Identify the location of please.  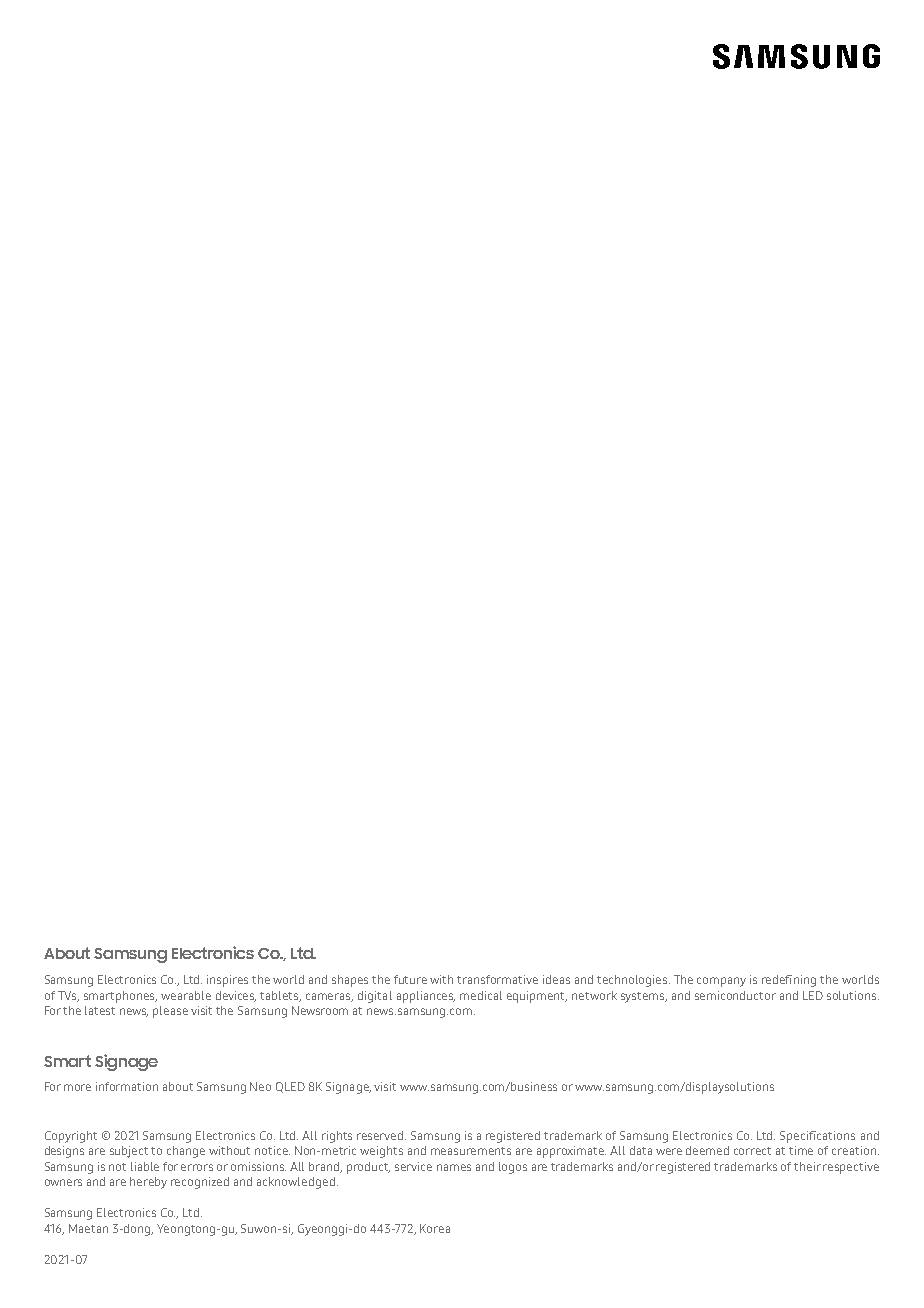
(170, 1012).
